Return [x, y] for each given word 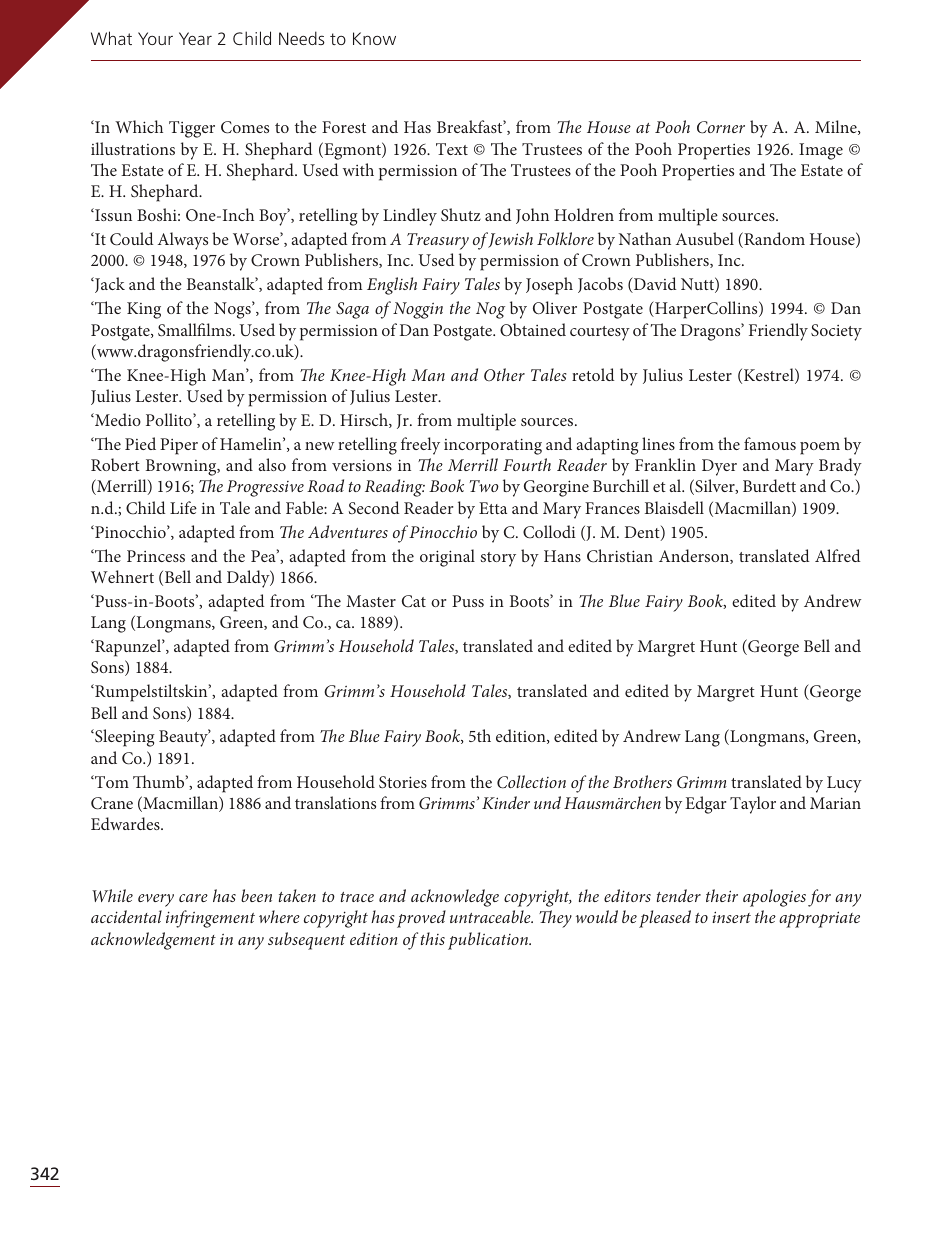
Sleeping [124, 738]
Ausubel [705, 238]
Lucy [844, 784]
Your [155, 38]
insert [731, 917]
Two [484, 486]
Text [452, 149]
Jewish [510, 240]
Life [183, 507]
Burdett [769, 485]
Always [183, 241]
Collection [531, 782]
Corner [721, 127]
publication [489, 941]
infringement [210, 919]
